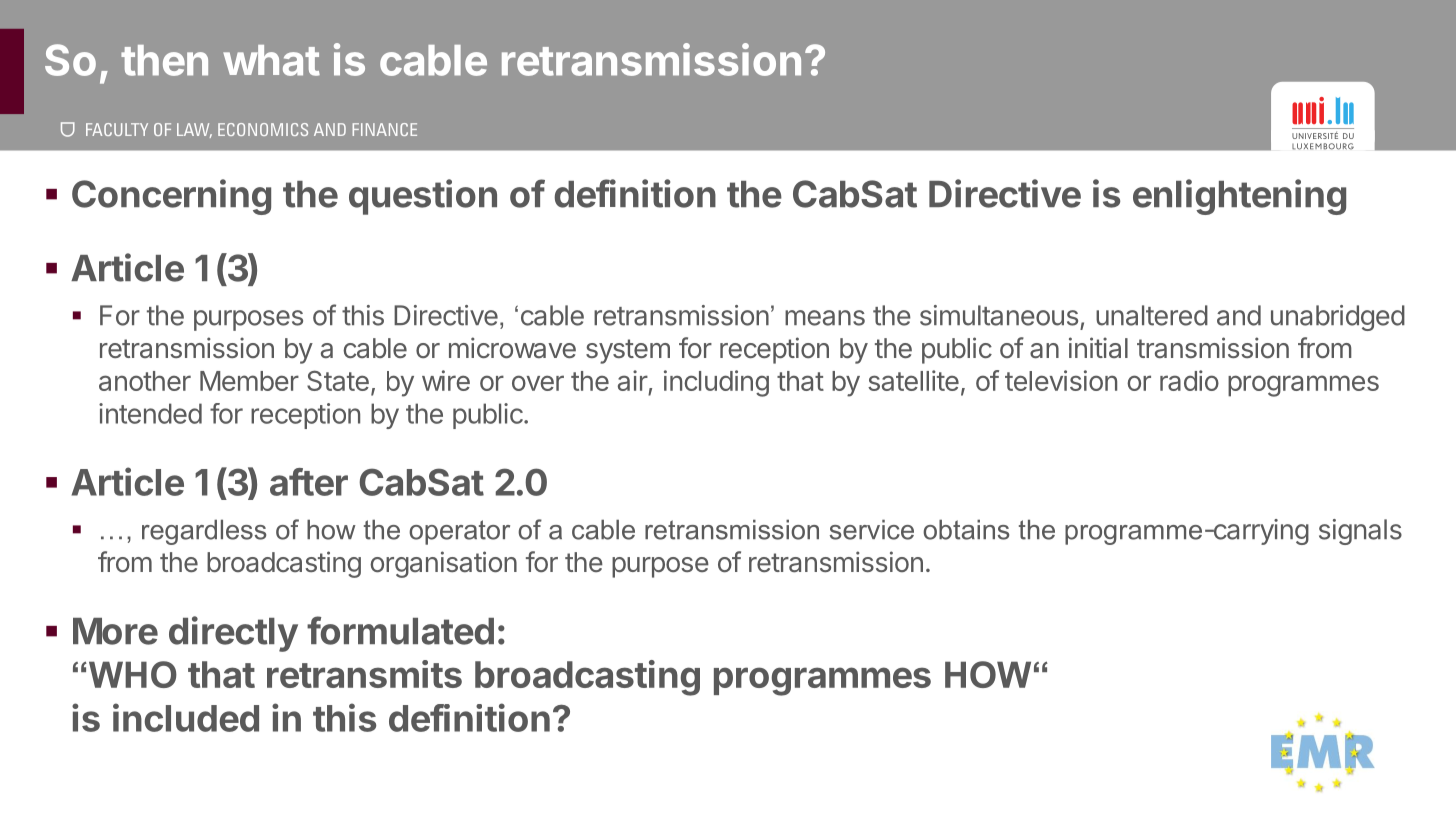 The image size is (1456, 819). I want to click on Member, so click(249, 381).
